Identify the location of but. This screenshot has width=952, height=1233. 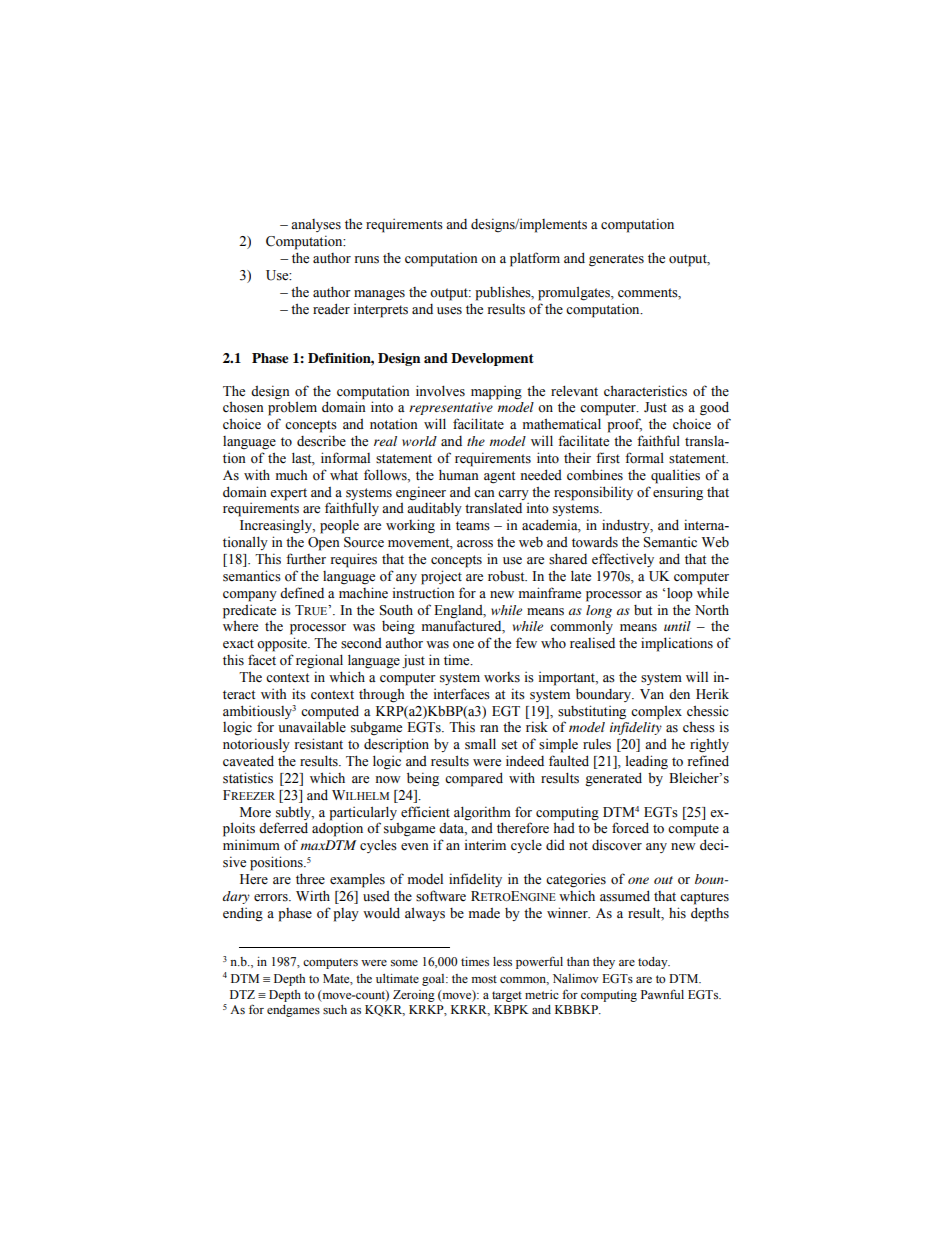
(643, 610).
